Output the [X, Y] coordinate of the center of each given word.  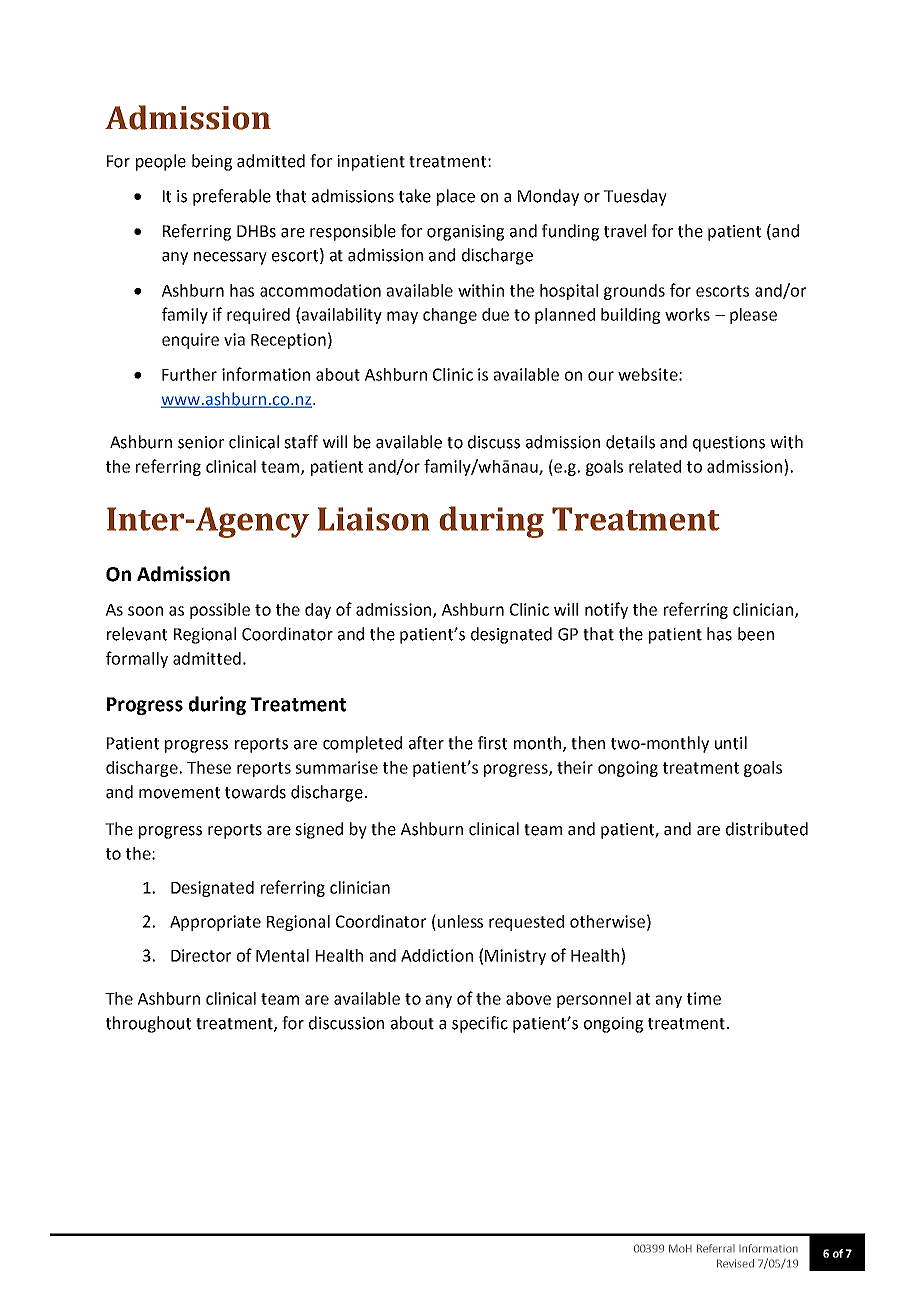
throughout [148, 1024]
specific [480, 1024]
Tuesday [635, 197]
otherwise [607, 921]
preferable [232, 197]
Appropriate [215, 923]
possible [220, 611]
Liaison [373, 519]
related [655, 466]
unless [460, 921]
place [456, 197]
